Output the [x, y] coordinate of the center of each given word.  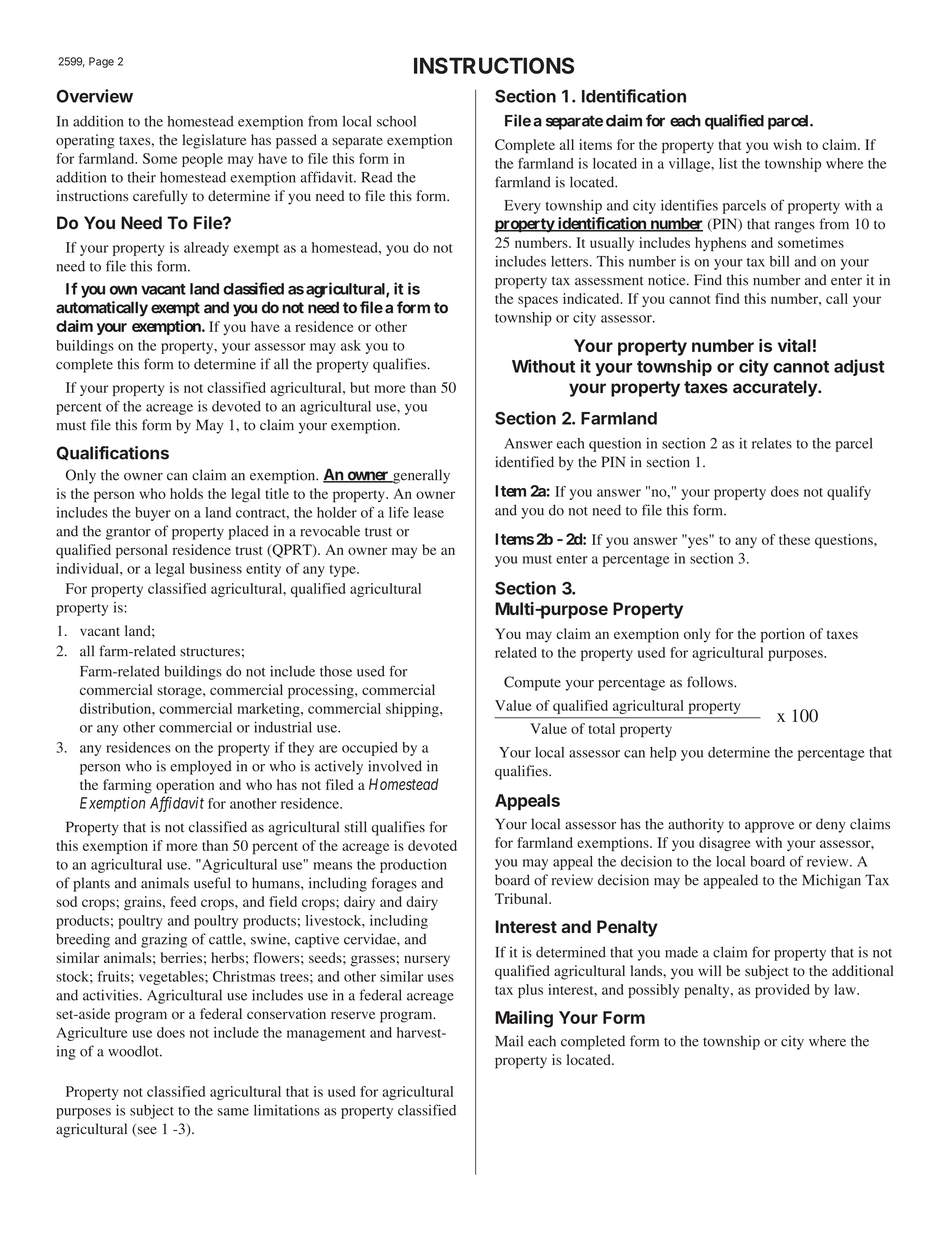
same [233, 1112]
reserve [353, 1015]
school [396, 121]
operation [185, 786]
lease [429, 512]
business [216, 568]
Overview [95, 96]
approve [769, 827]
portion [783, 635]
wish [787, 144]
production [413, 866]
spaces [538, 301]
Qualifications [113, 453]
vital [794, 345]
